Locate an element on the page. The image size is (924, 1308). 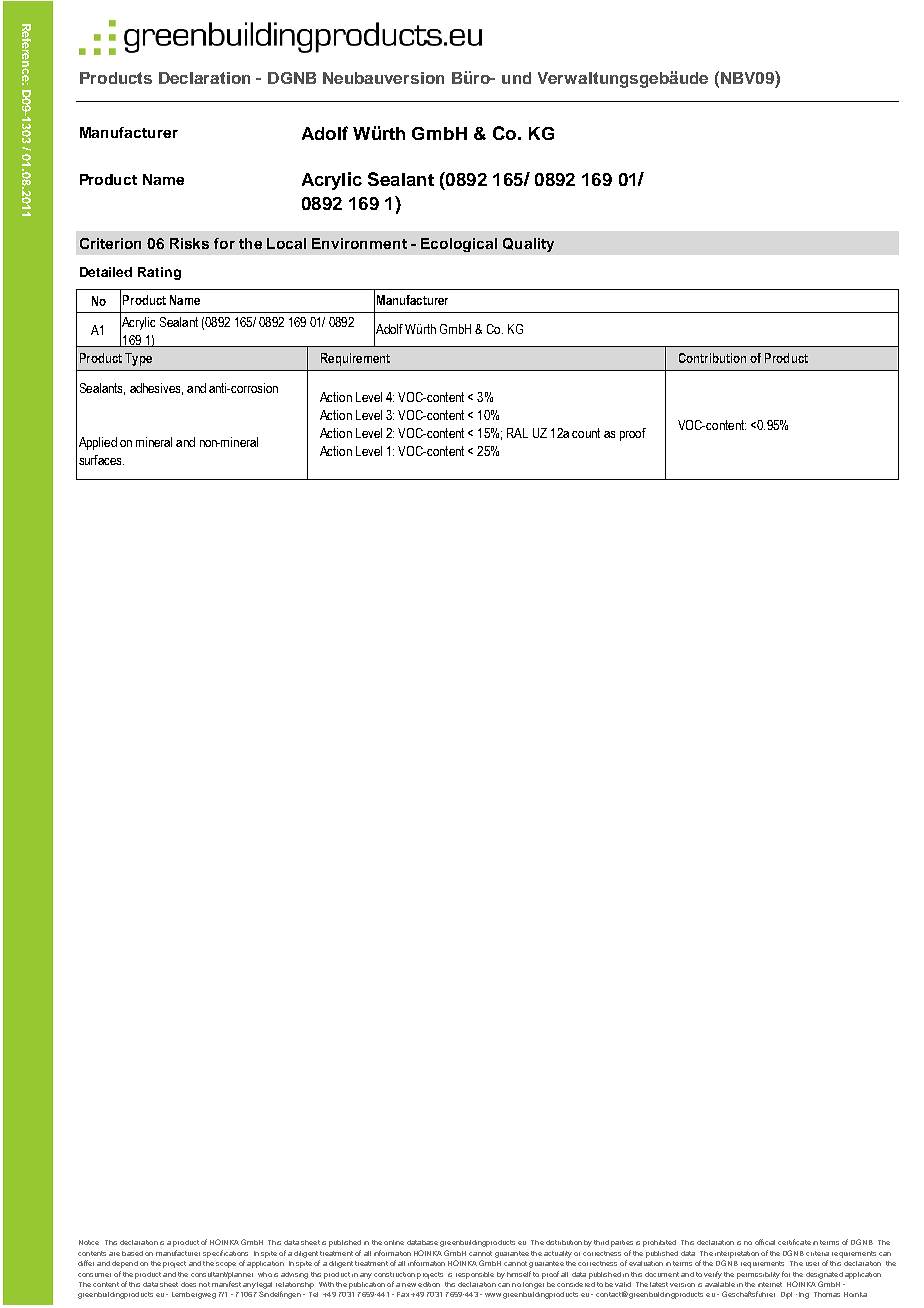
Contribution is located at coordinates (712, 358).
